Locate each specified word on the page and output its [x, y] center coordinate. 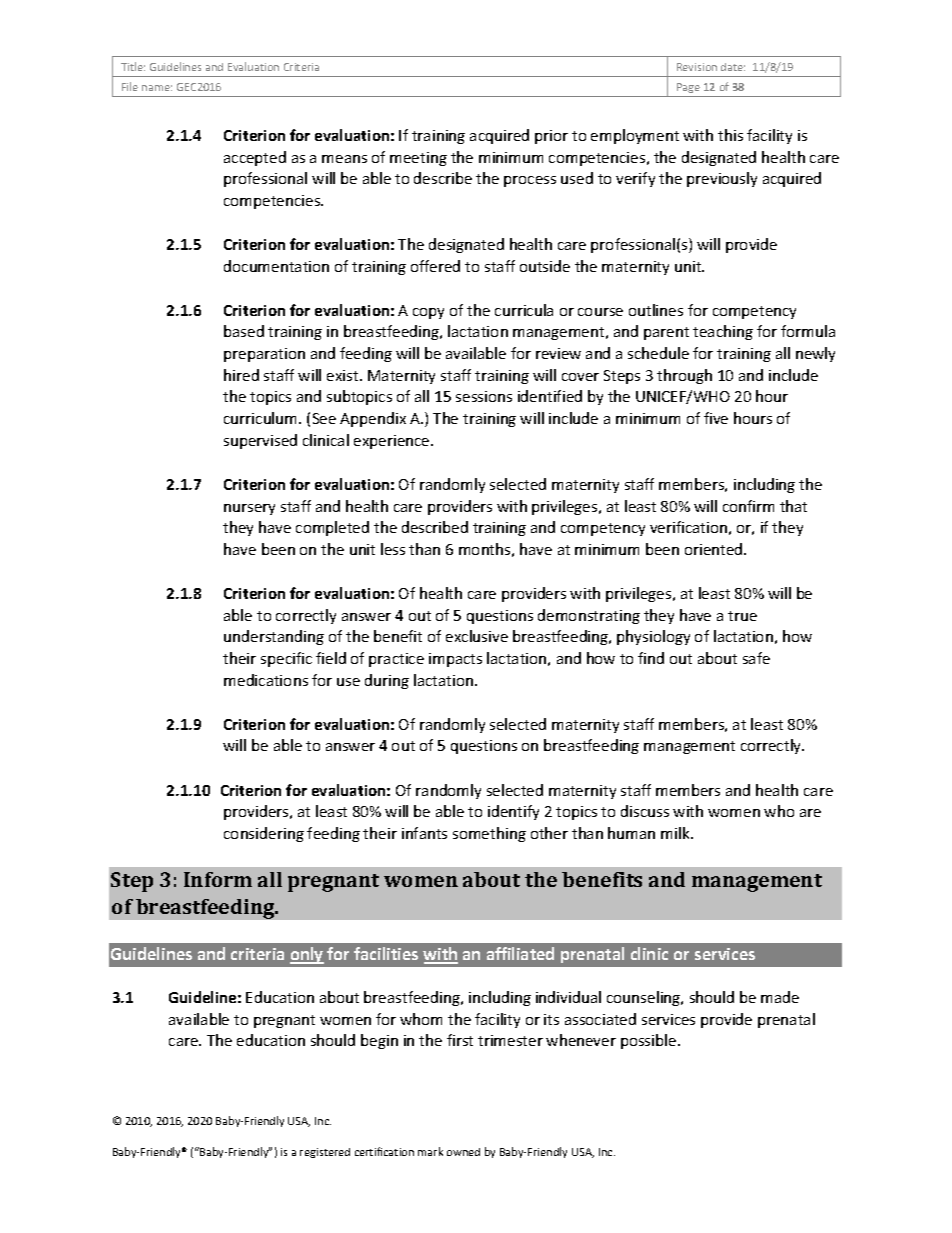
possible [650, 1041]
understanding [274, 637]
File [130, 86]
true [742, 616]
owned [463, 1152]
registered [325, 1153]
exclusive [477, 636]
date [733, 67]
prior [551, 137]
